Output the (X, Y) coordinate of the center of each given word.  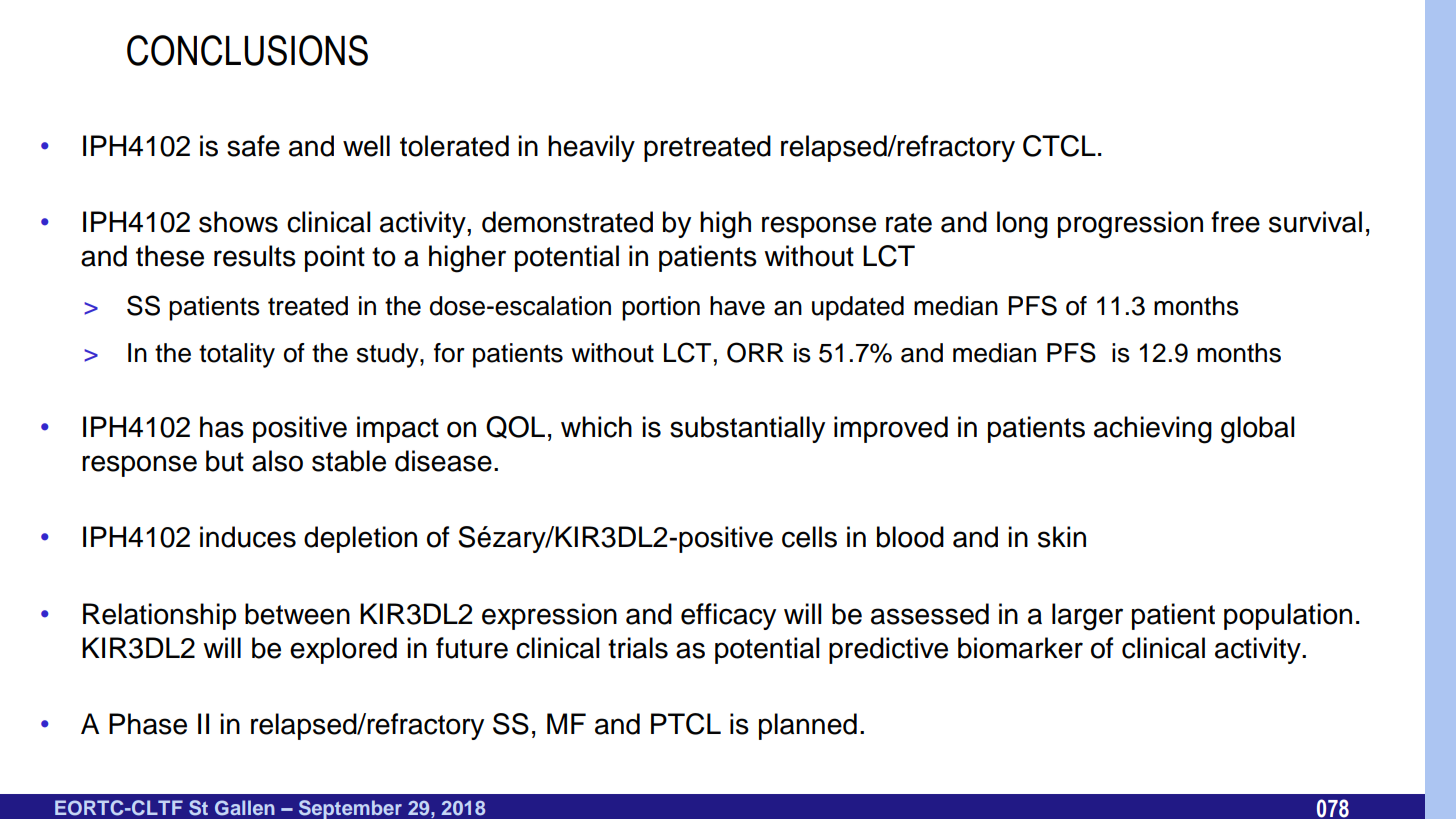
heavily (591, 148)
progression (1130, 225)
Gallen (245, 808)
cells (809, 537)
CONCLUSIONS (247, 50)
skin (1062, 537)
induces (248, 537)
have (737, 306)
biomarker (1020, 648)
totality (237, 355)
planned (808, 726)
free (1235, 222)
